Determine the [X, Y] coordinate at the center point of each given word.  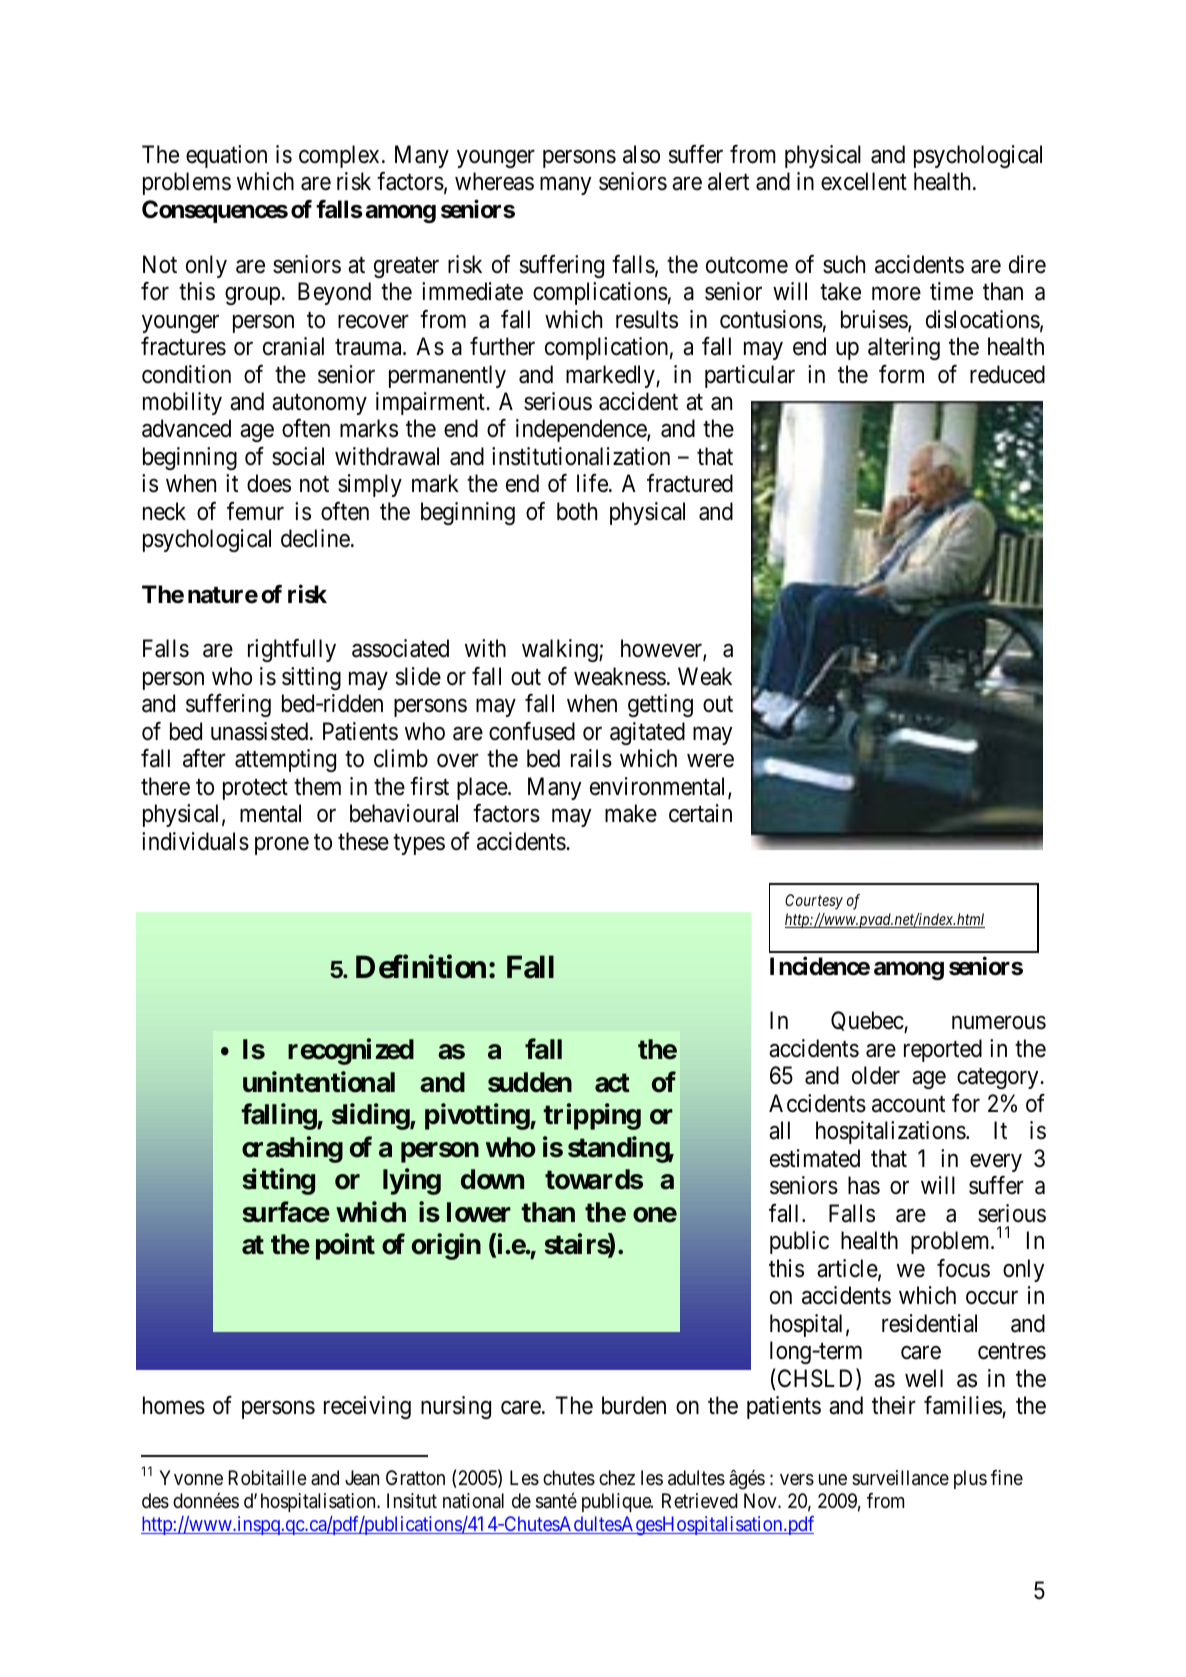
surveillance [900, 1478]
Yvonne [191, 1477]
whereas [494, 181]
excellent [864, 181]
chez [617, 1477]
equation [226, 156]
